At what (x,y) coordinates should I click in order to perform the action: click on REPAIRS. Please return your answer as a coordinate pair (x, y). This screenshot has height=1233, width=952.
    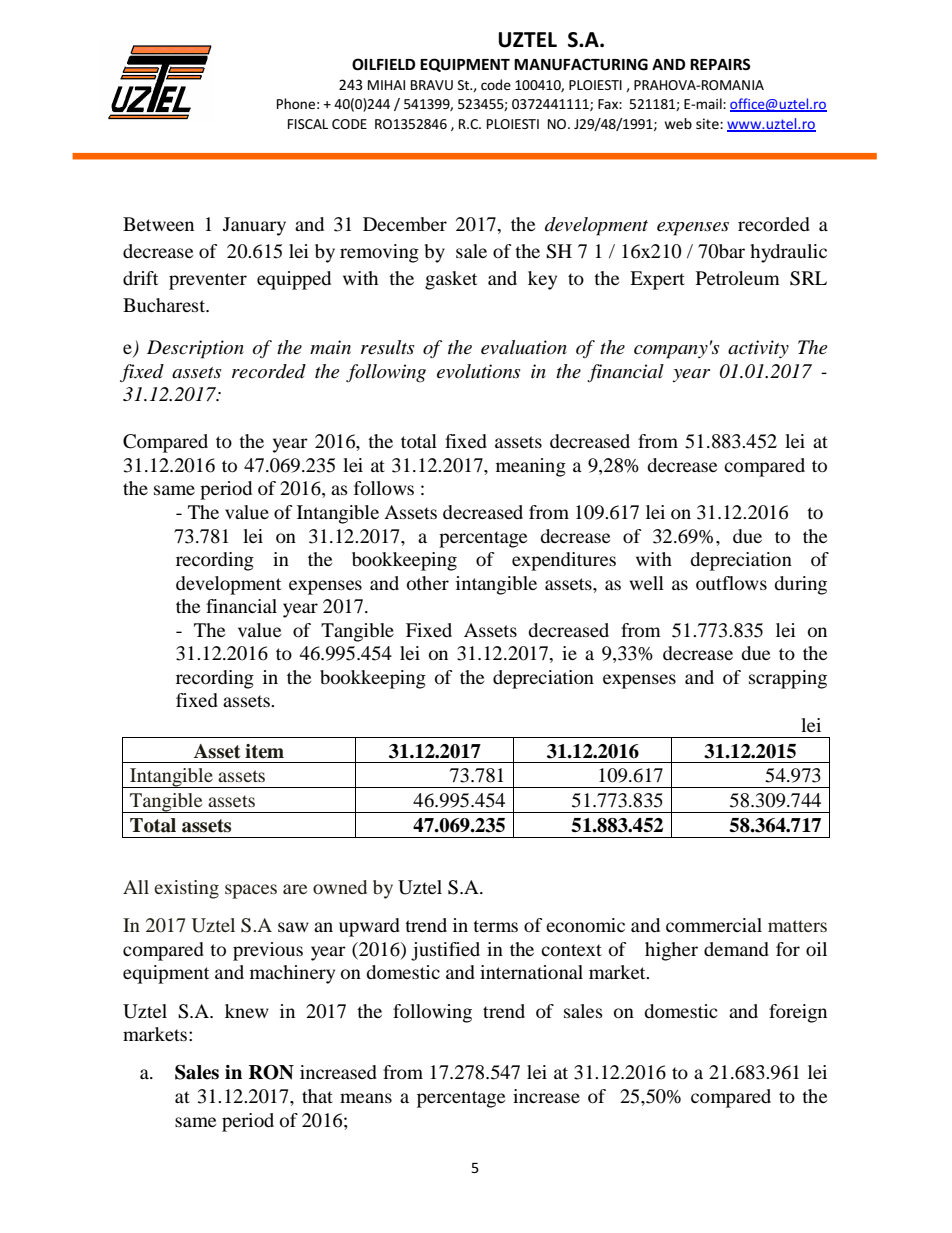
    Looking at the image, I should click on (720, 64).
